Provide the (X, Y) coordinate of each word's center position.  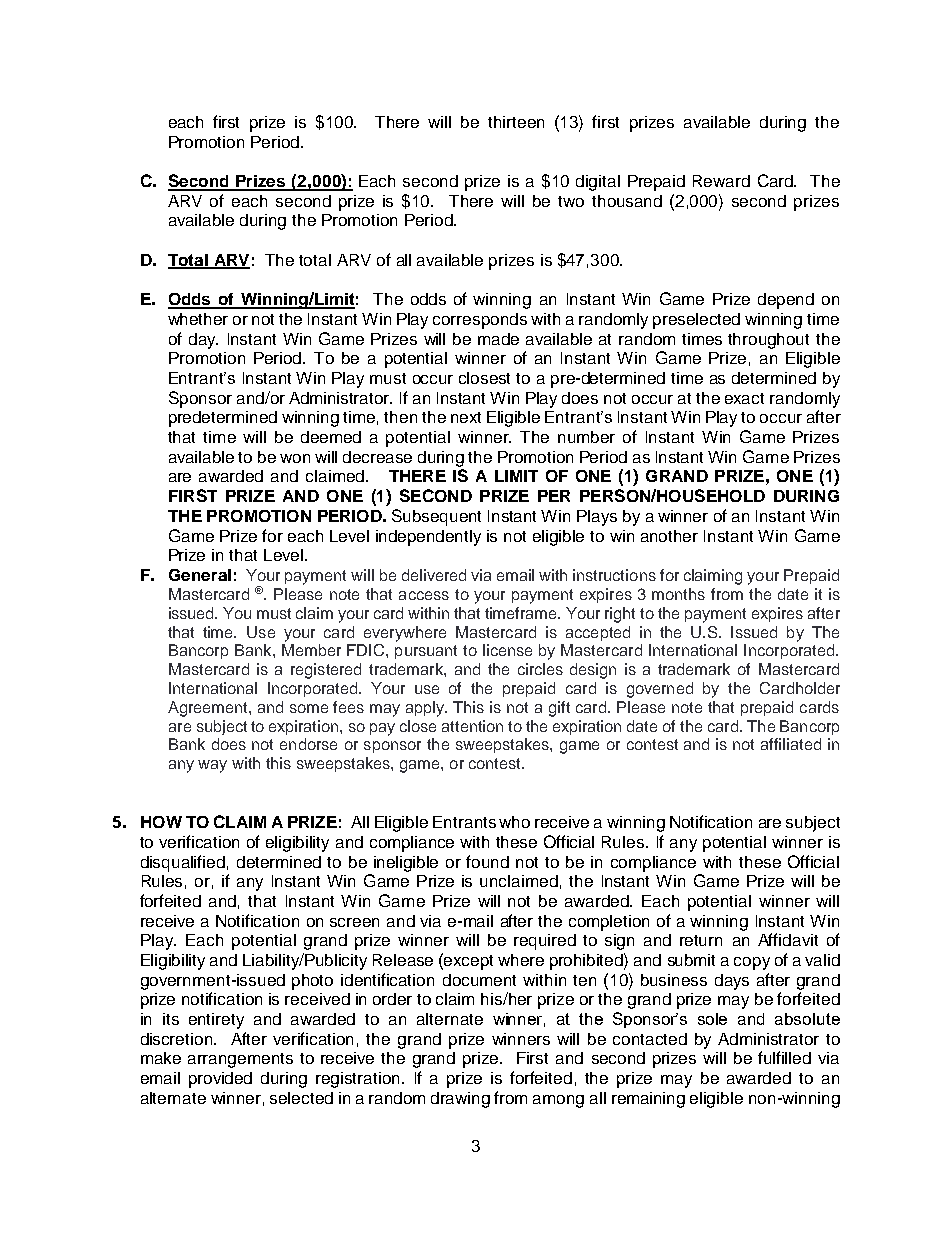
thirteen (516, 122)
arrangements (240, 1060)
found (487, 861)
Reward (721, 181)
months (678, 594)
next (466, 417)
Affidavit (788, 939)
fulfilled (784, 1057)
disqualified (183, 863)
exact (744, 398)
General (200, 575)
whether (198, 319)
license (507, 650)
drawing (460, 1100)
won (295, 458)
